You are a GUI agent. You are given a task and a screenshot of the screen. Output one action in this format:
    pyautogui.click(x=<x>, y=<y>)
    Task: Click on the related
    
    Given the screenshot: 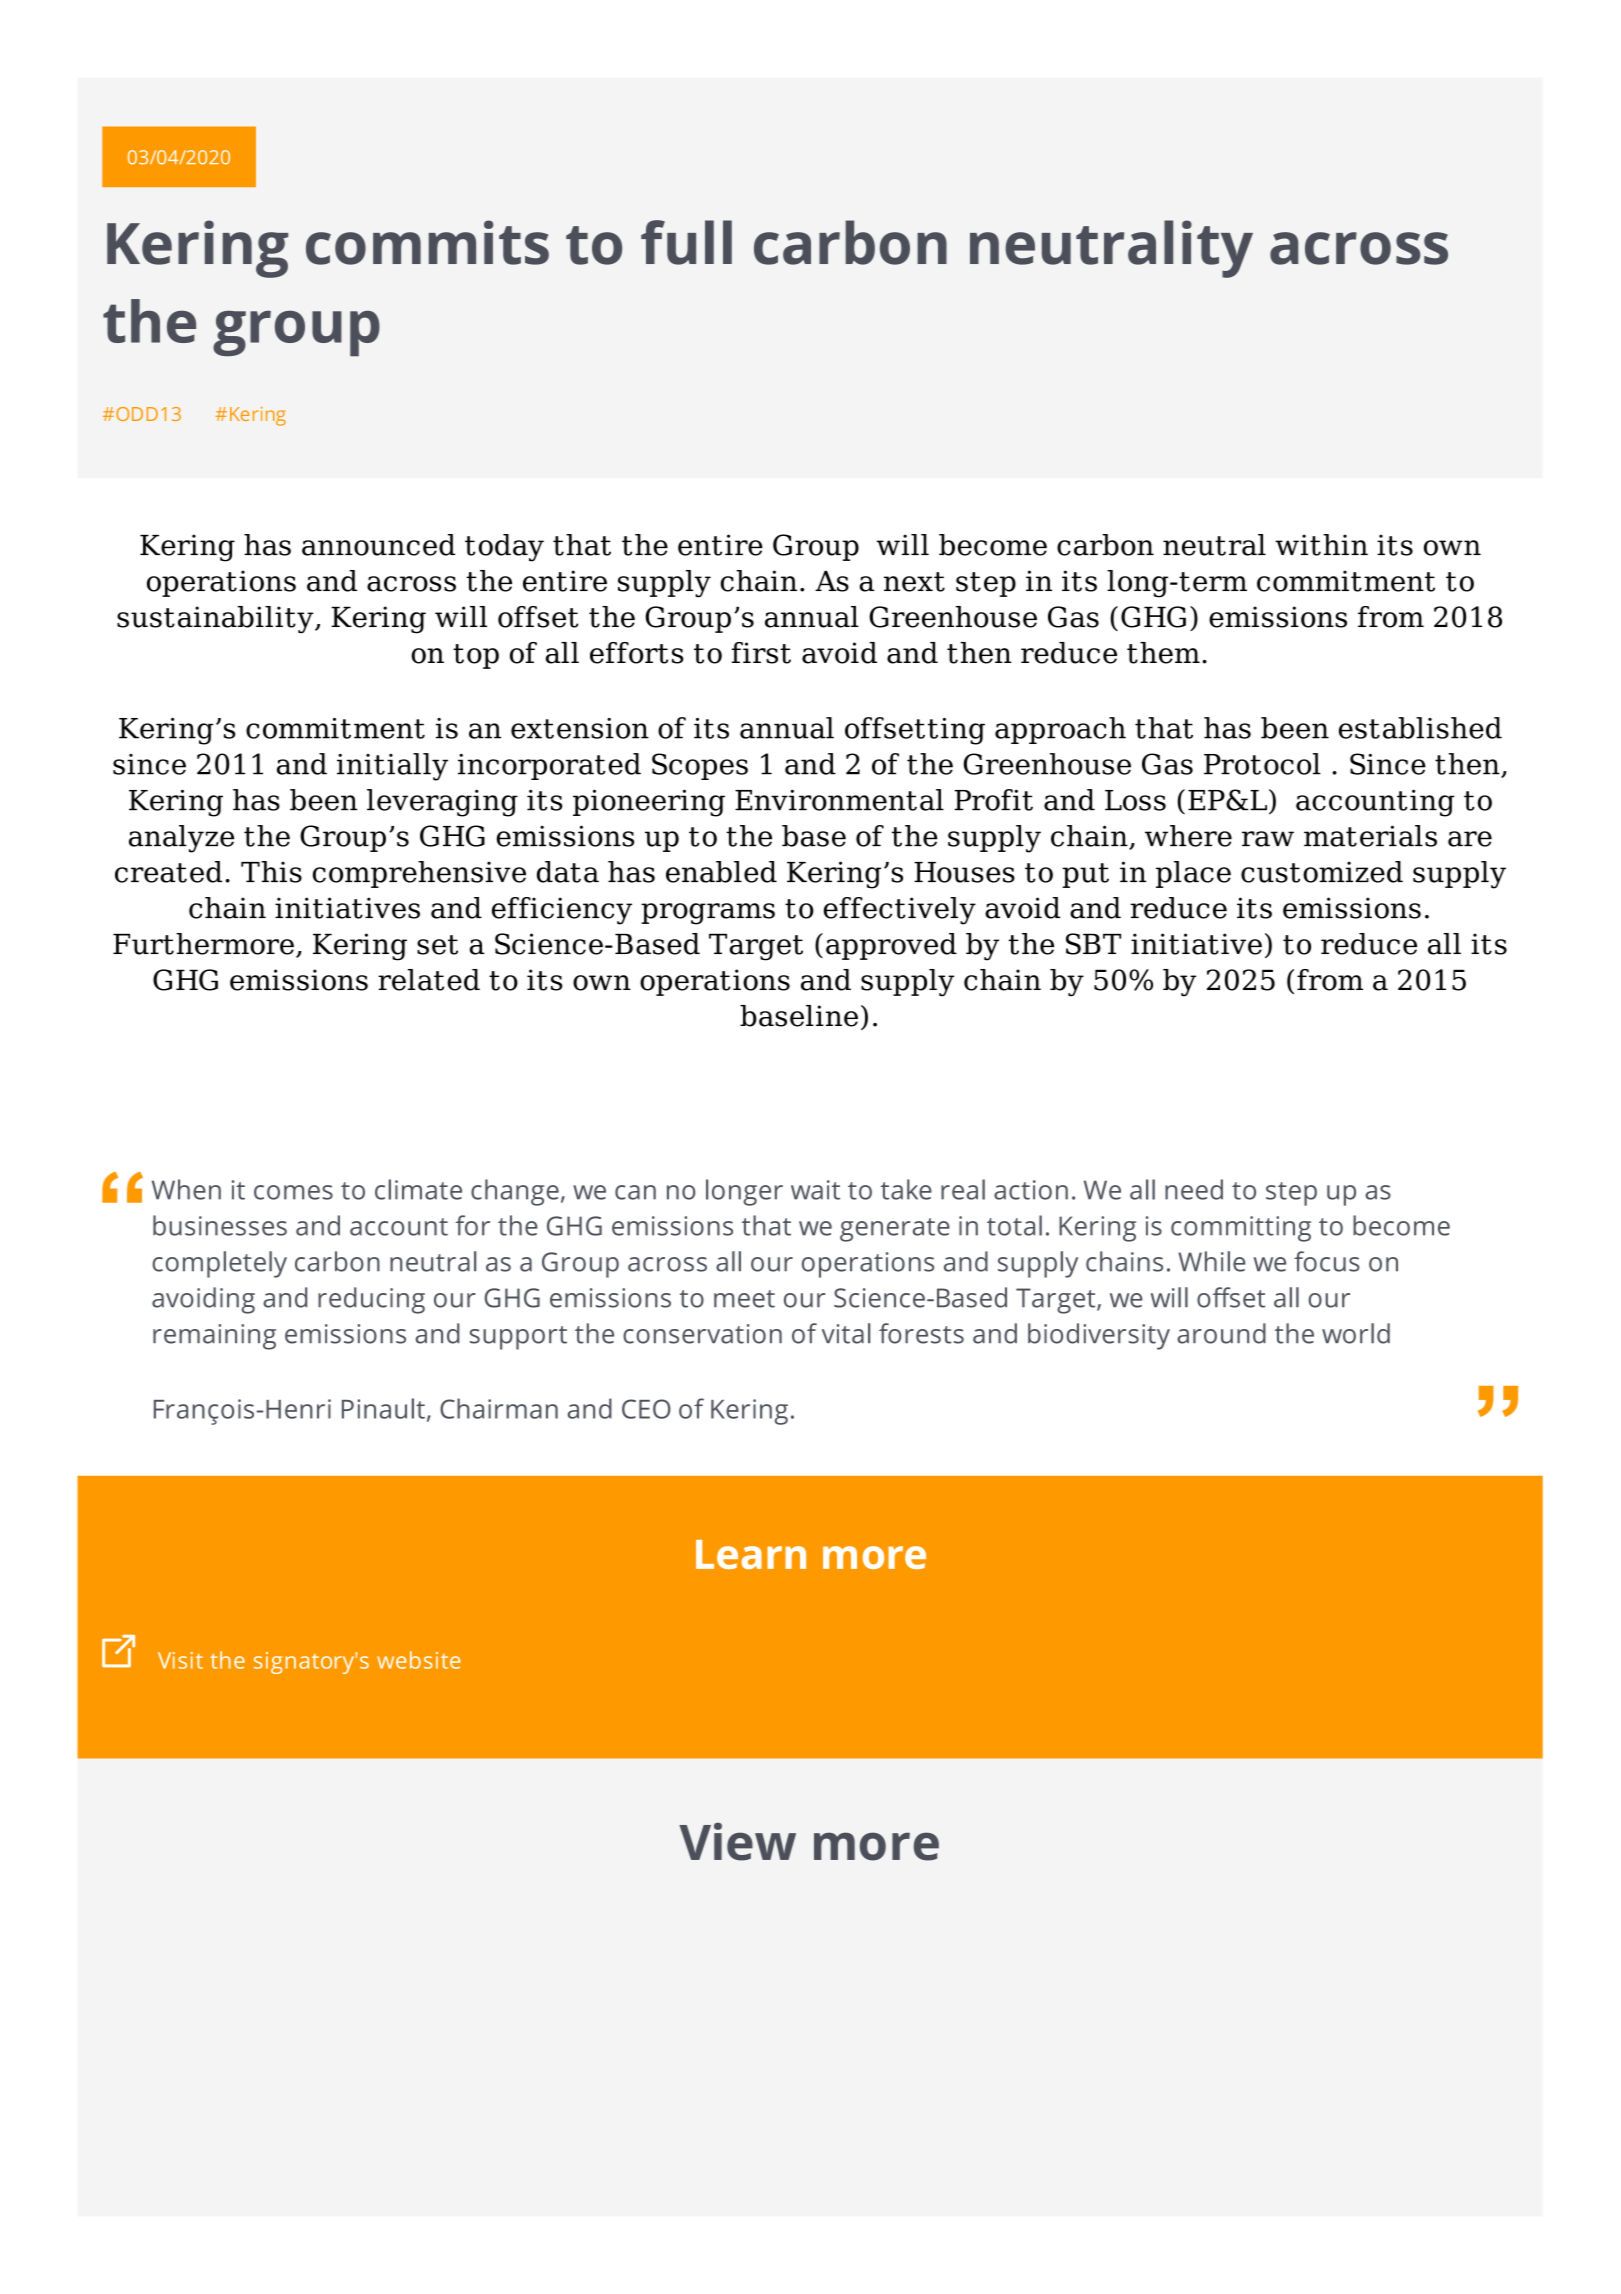 What is the action you would take?
    pyautogui.click(x=429, y=980)
